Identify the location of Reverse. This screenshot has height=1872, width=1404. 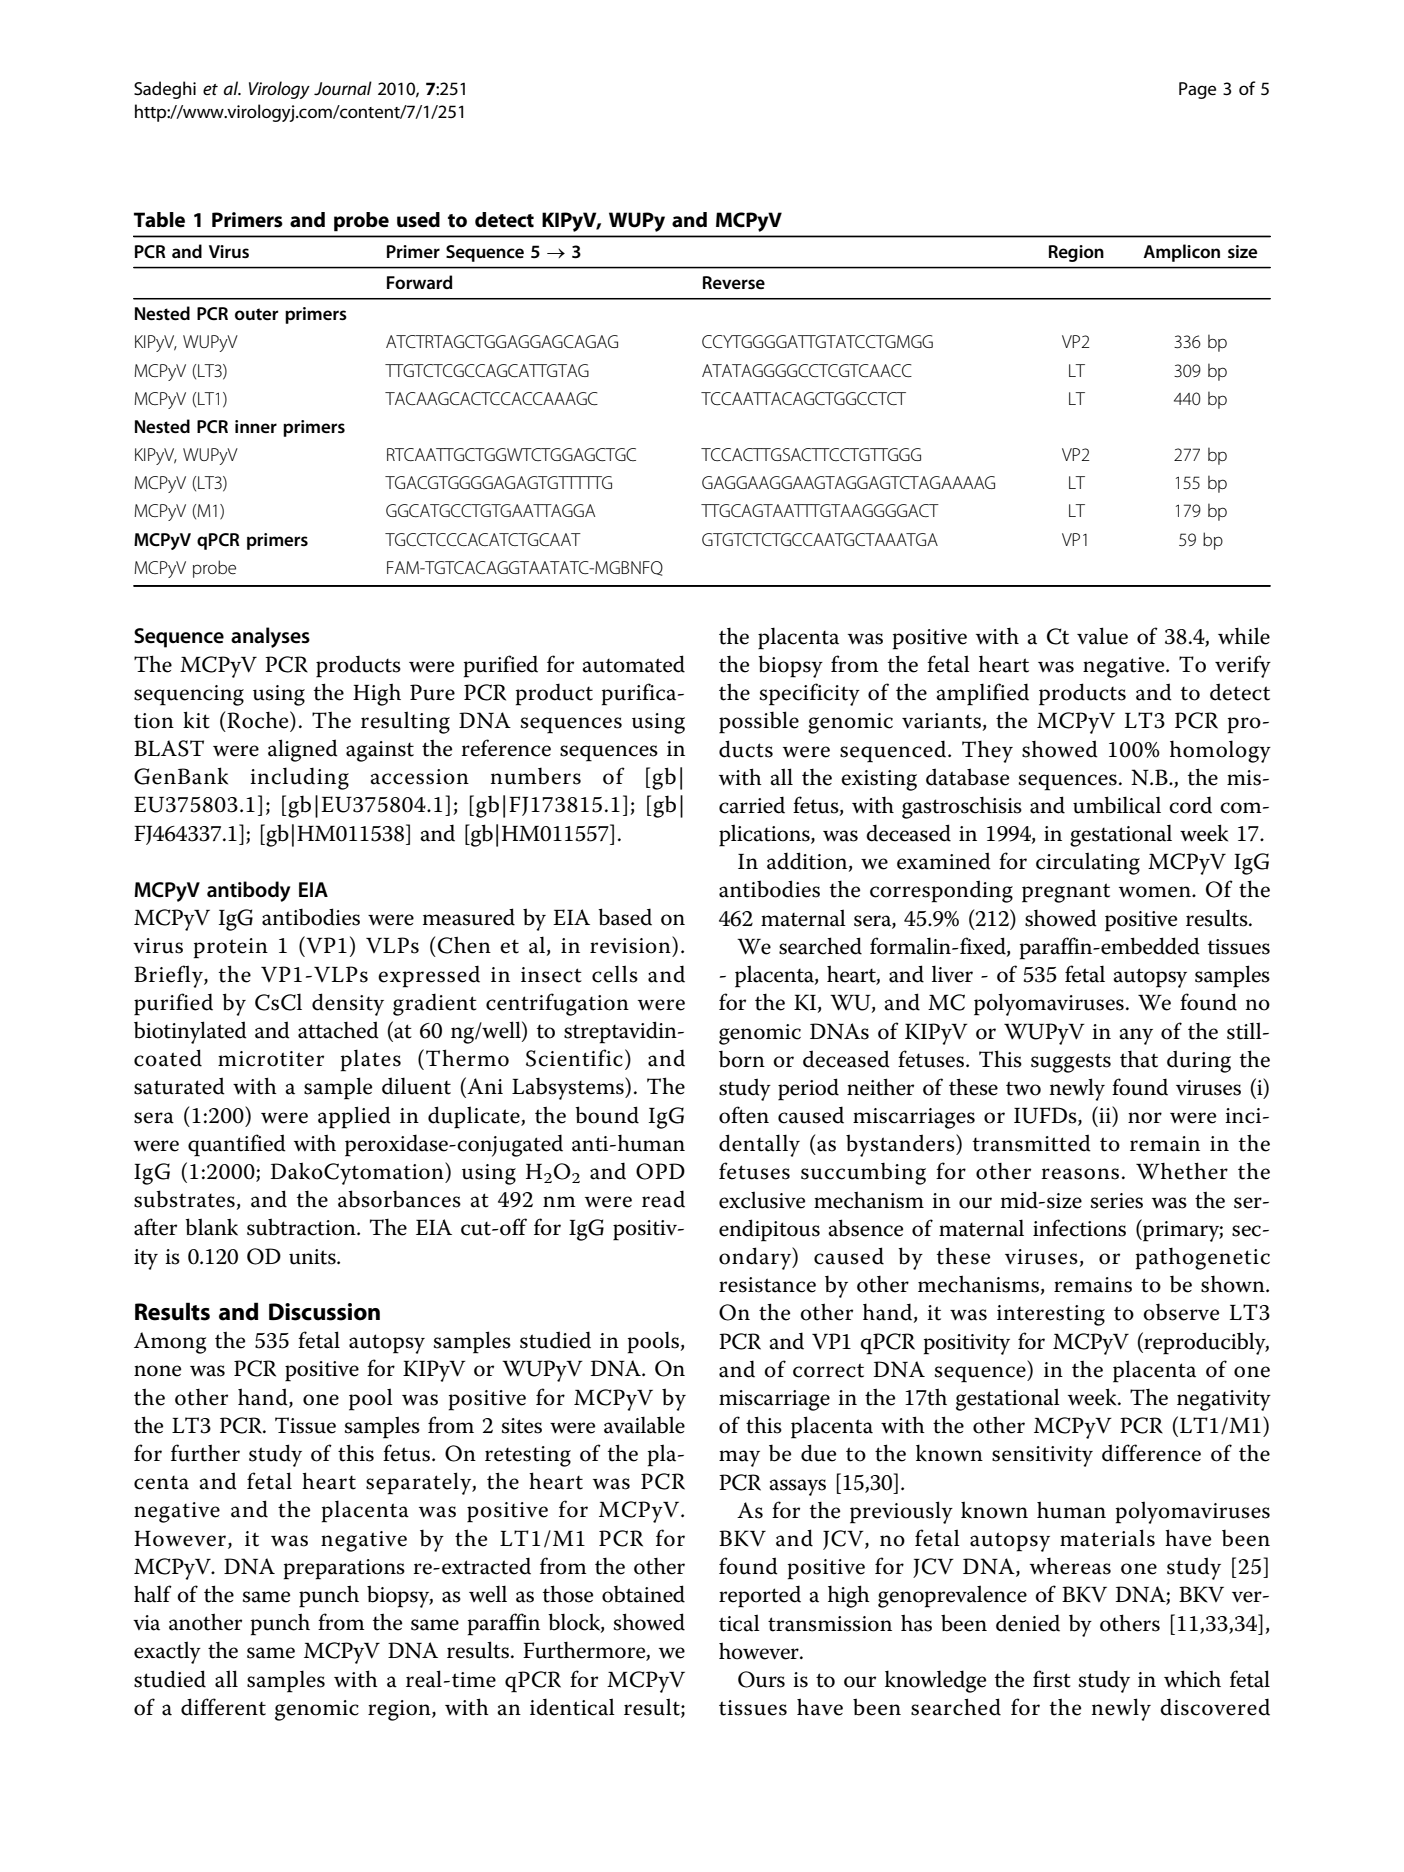
(734, 282).
